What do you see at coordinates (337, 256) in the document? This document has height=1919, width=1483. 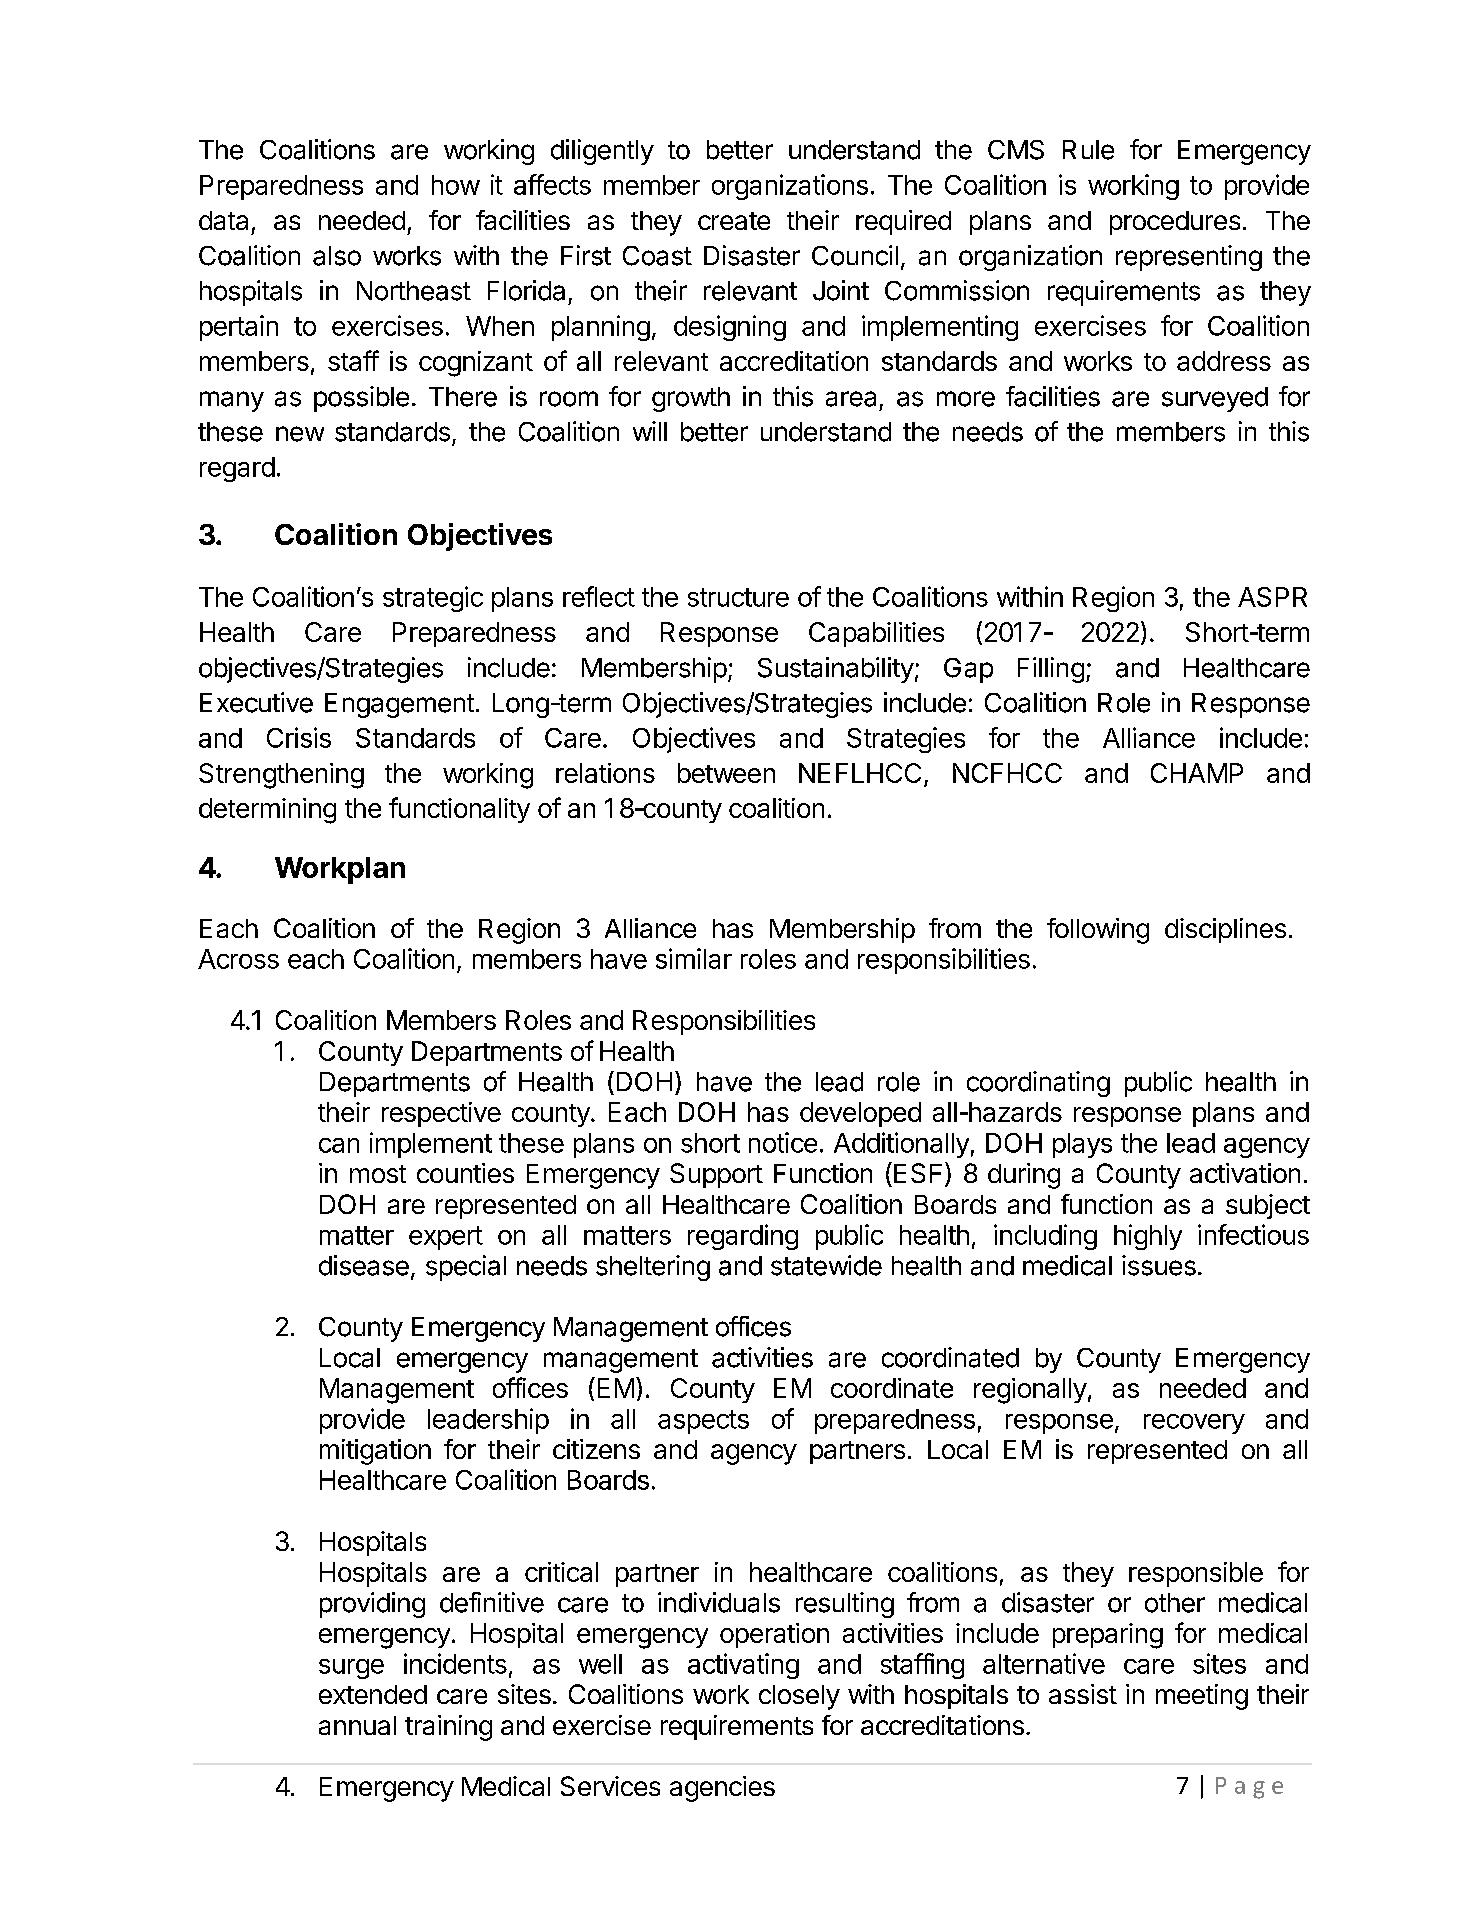 I see `also` at bounding box center [337, 256].
